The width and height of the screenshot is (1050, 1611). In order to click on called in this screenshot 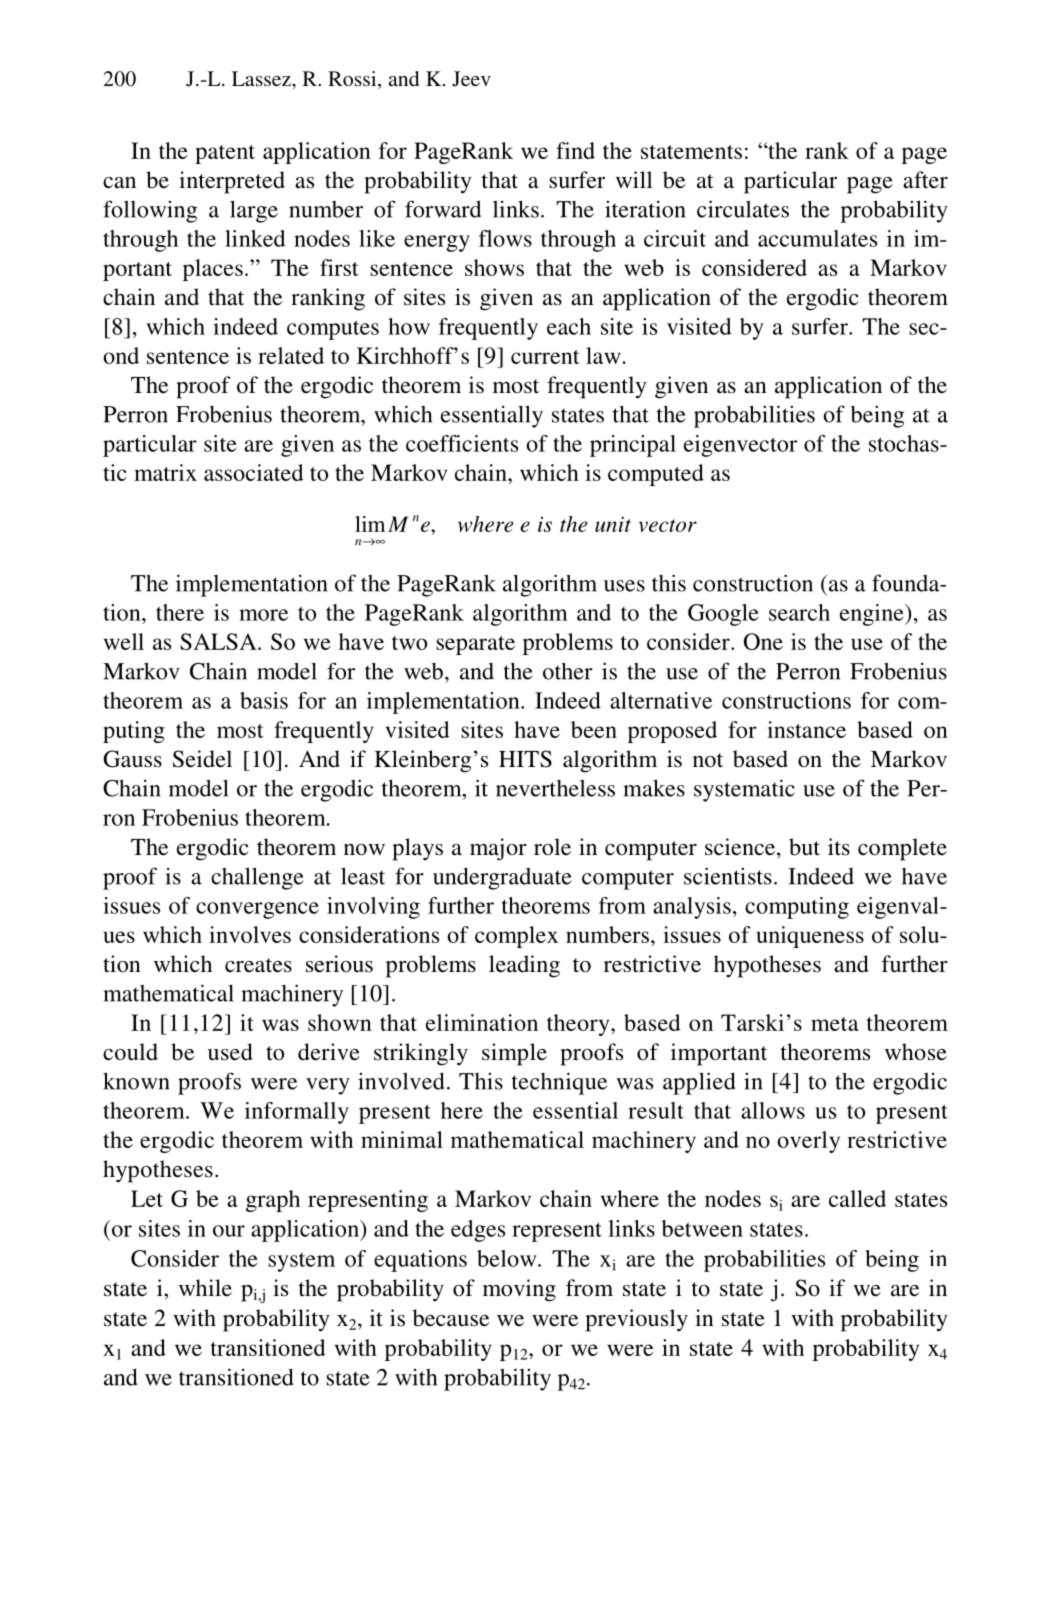, I will do `click(857, 1198)`.
